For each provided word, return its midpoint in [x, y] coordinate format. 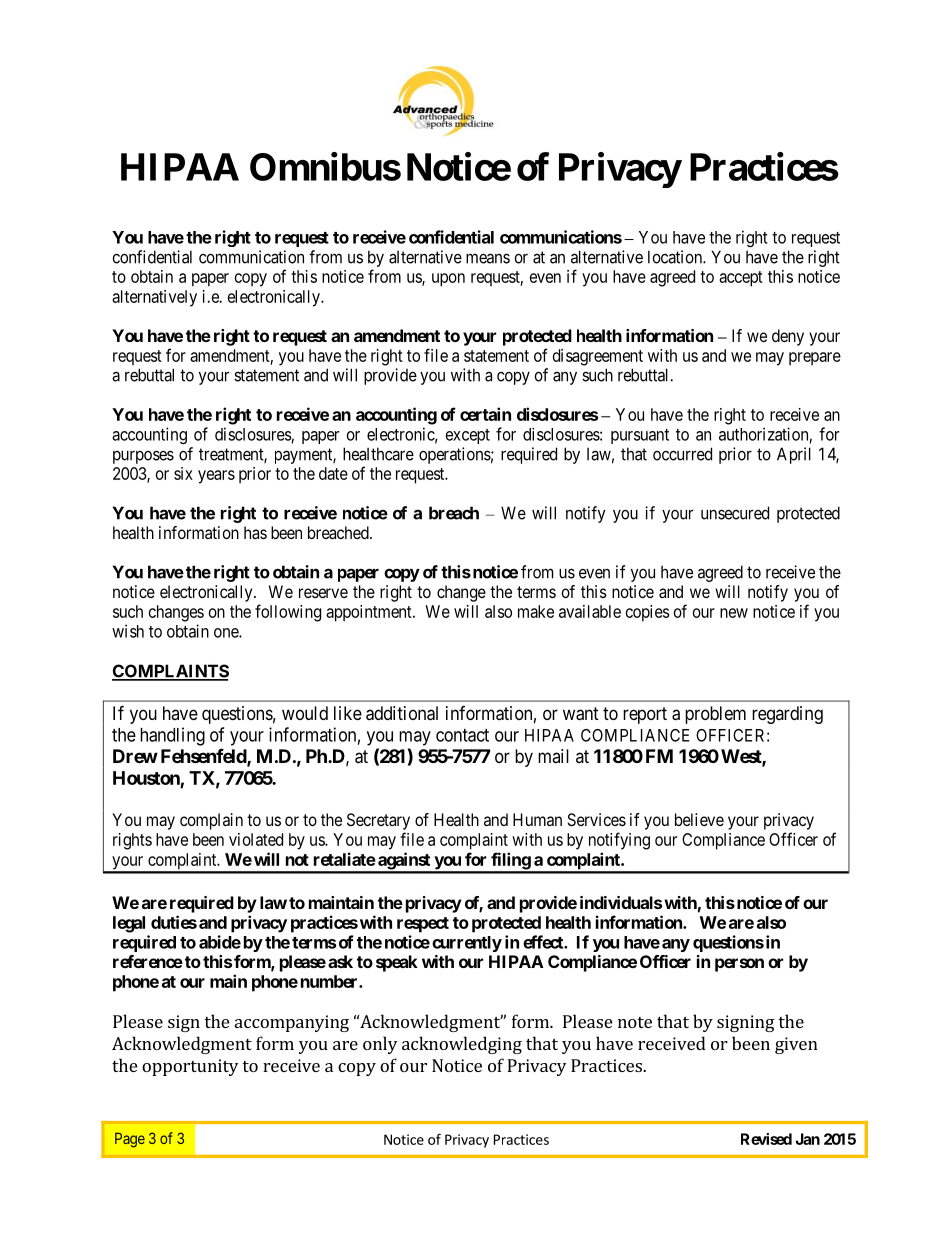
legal [129, 924]
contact [462, 735]
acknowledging [462, 1045]
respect [423, 925]
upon [448, 280]
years [216, 477]
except [468, 436]
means [488, 258]
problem [715, 715]
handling [172, 736]
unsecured [735, 513]
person [739, 965]
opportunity [190, 1067]
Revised [766, 1139]
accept [741, 279]
